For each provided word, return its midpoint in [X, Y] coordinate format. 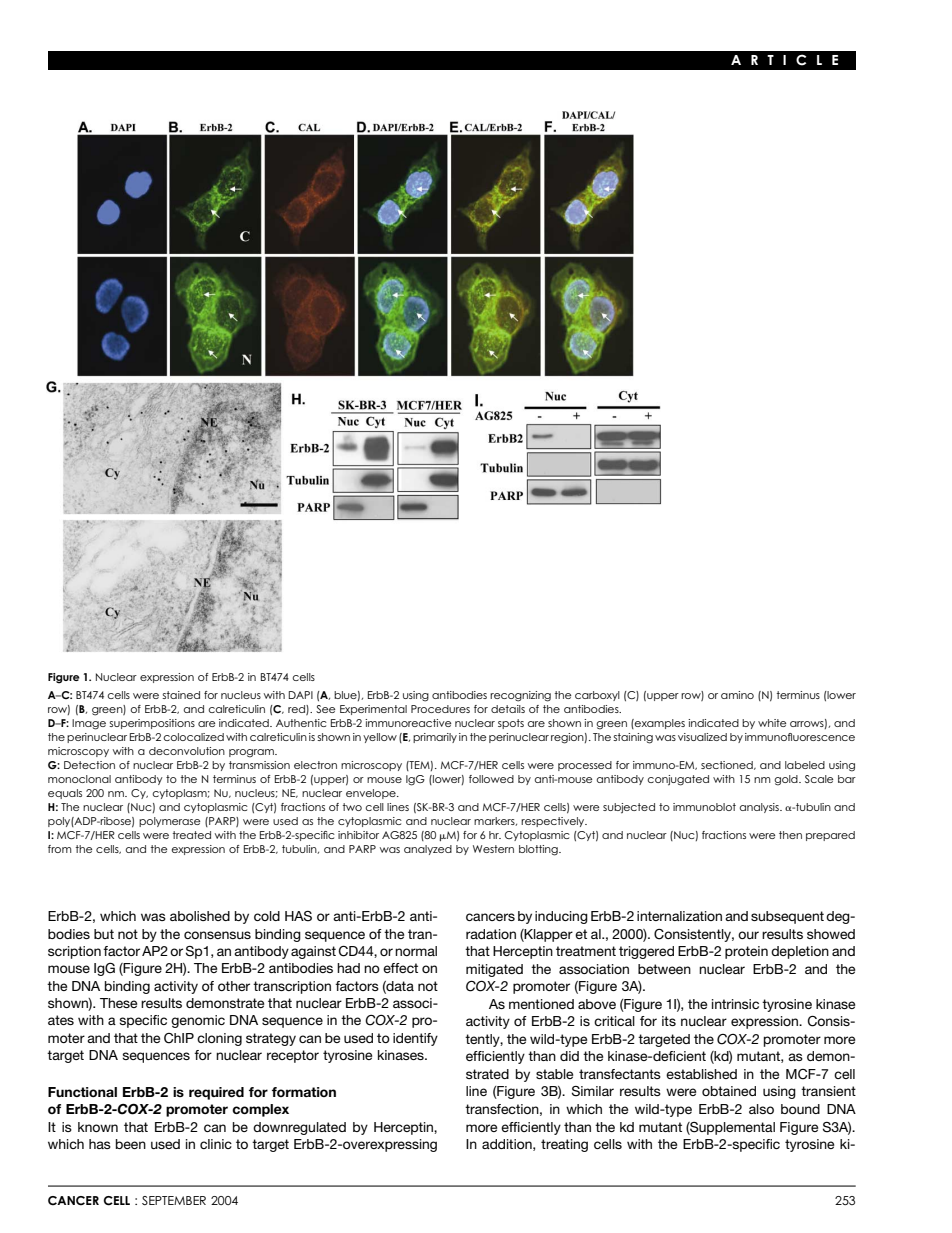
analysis [760, 808]
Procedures [440, 709]
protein [746, 952]
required [216, 1093]
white [772, 723]
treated [192, 835]
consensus [217, 935]
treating [564, 1145]
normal [416, 951]
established [701, 1074]
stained [181, 695]
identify [415, 1039]
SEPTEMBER [174, 1200]
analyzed [428, 850]
